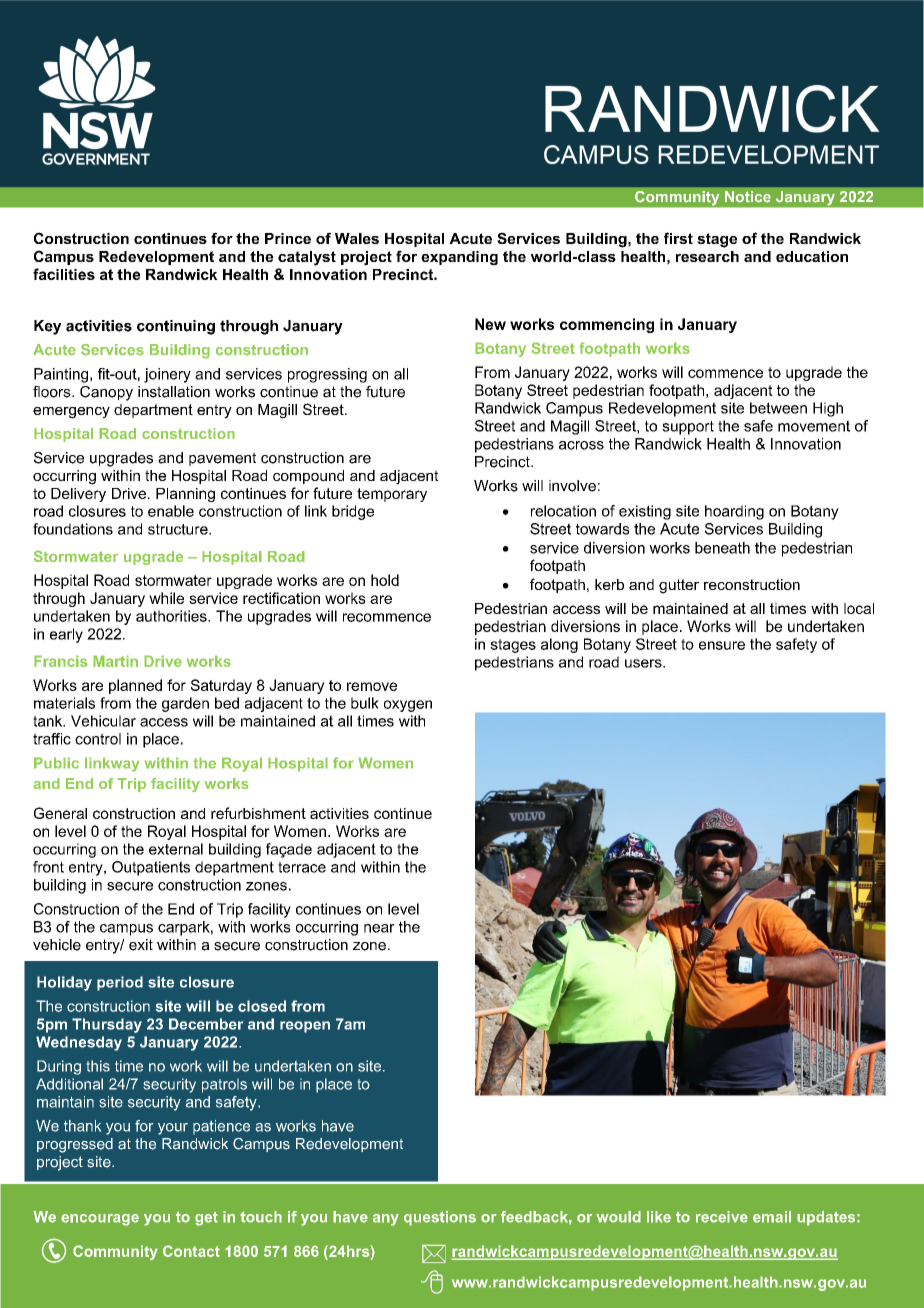 Image resolution: width=924 pixels, height=1308 pixels. I want to click on expanding, so click(459, 258).
